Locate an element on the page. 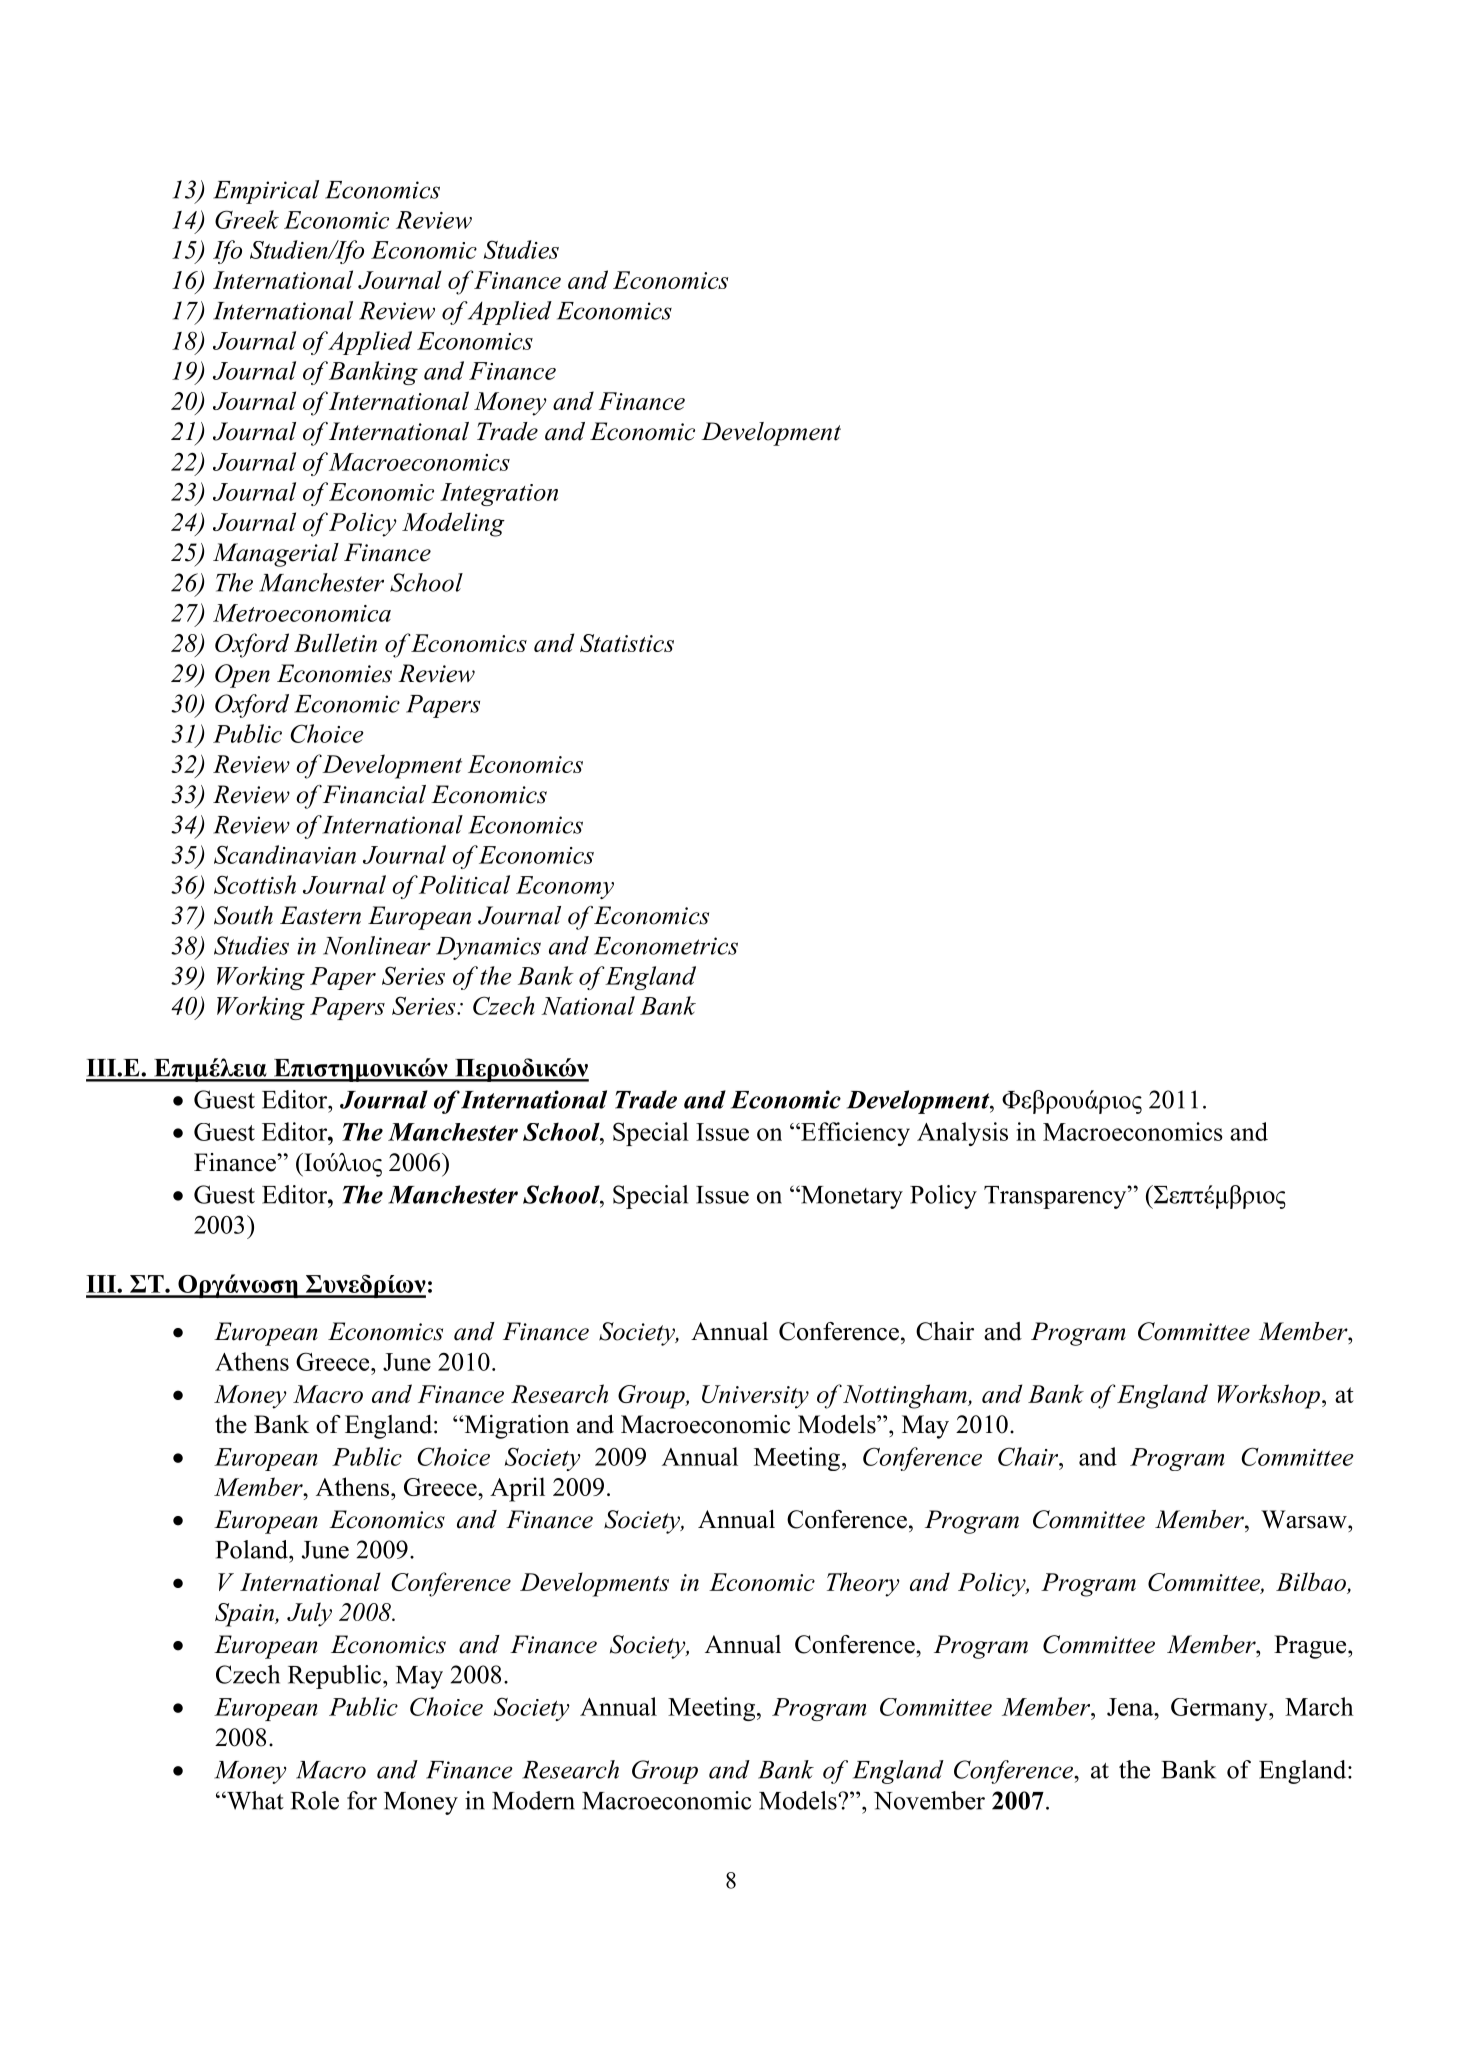  Statistics is located at coordinates (627, 643).
